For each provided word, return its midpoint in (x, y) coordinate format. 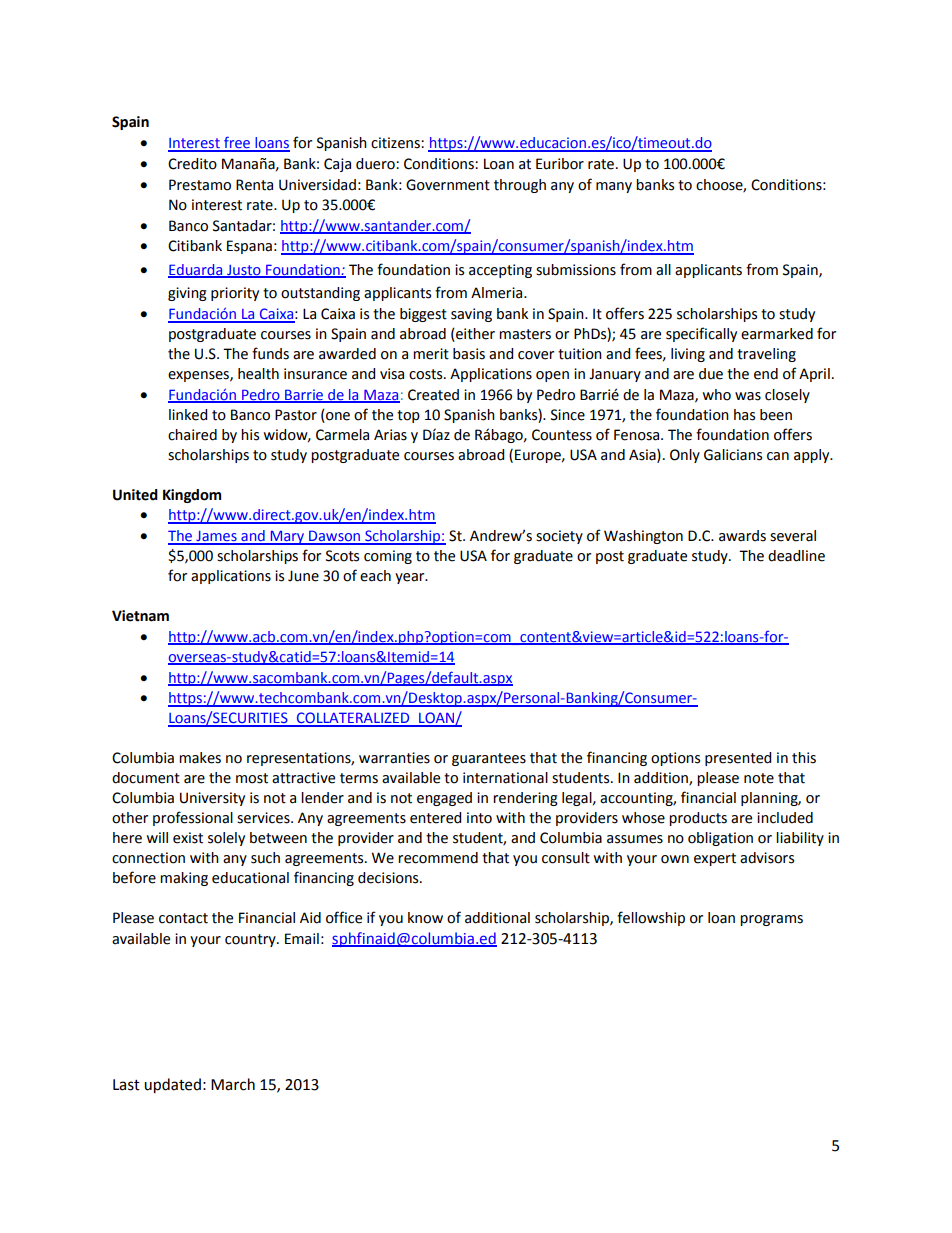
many (614, 187)
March (233, 1084)
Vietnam (140, 616)
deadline (796, 556)
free (237, 143)
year (411, 578)
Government (448, 185)
